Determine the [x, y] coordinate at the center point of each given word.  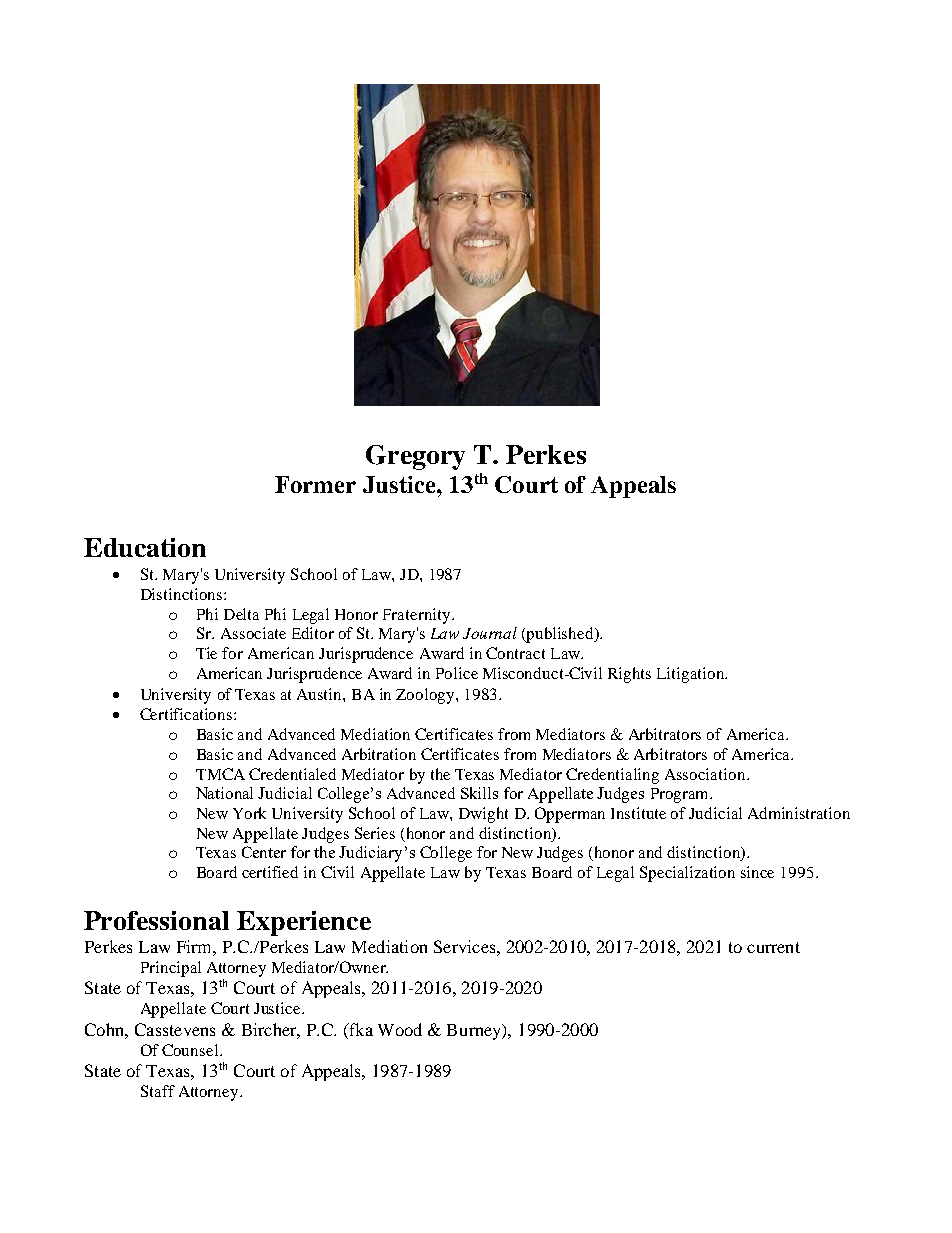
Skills [479, 793]
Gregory [415, 457]
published [560, 635]
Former [315, 484]
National [224, 793]
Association [705, 774]
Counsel [191, 1050]
